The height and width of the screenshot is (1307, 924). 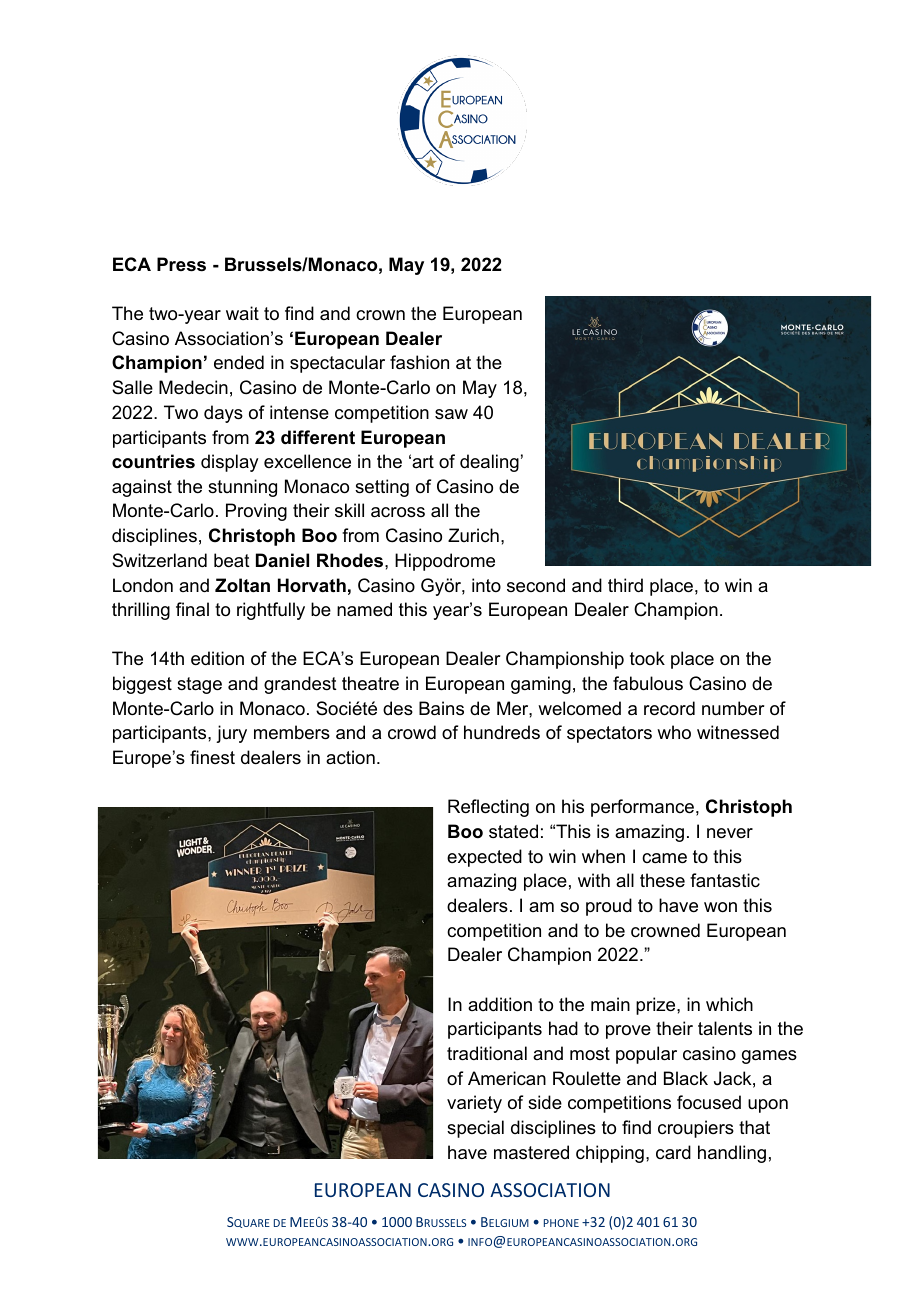 I want to click on fashion, so click(x=419, y=362).
